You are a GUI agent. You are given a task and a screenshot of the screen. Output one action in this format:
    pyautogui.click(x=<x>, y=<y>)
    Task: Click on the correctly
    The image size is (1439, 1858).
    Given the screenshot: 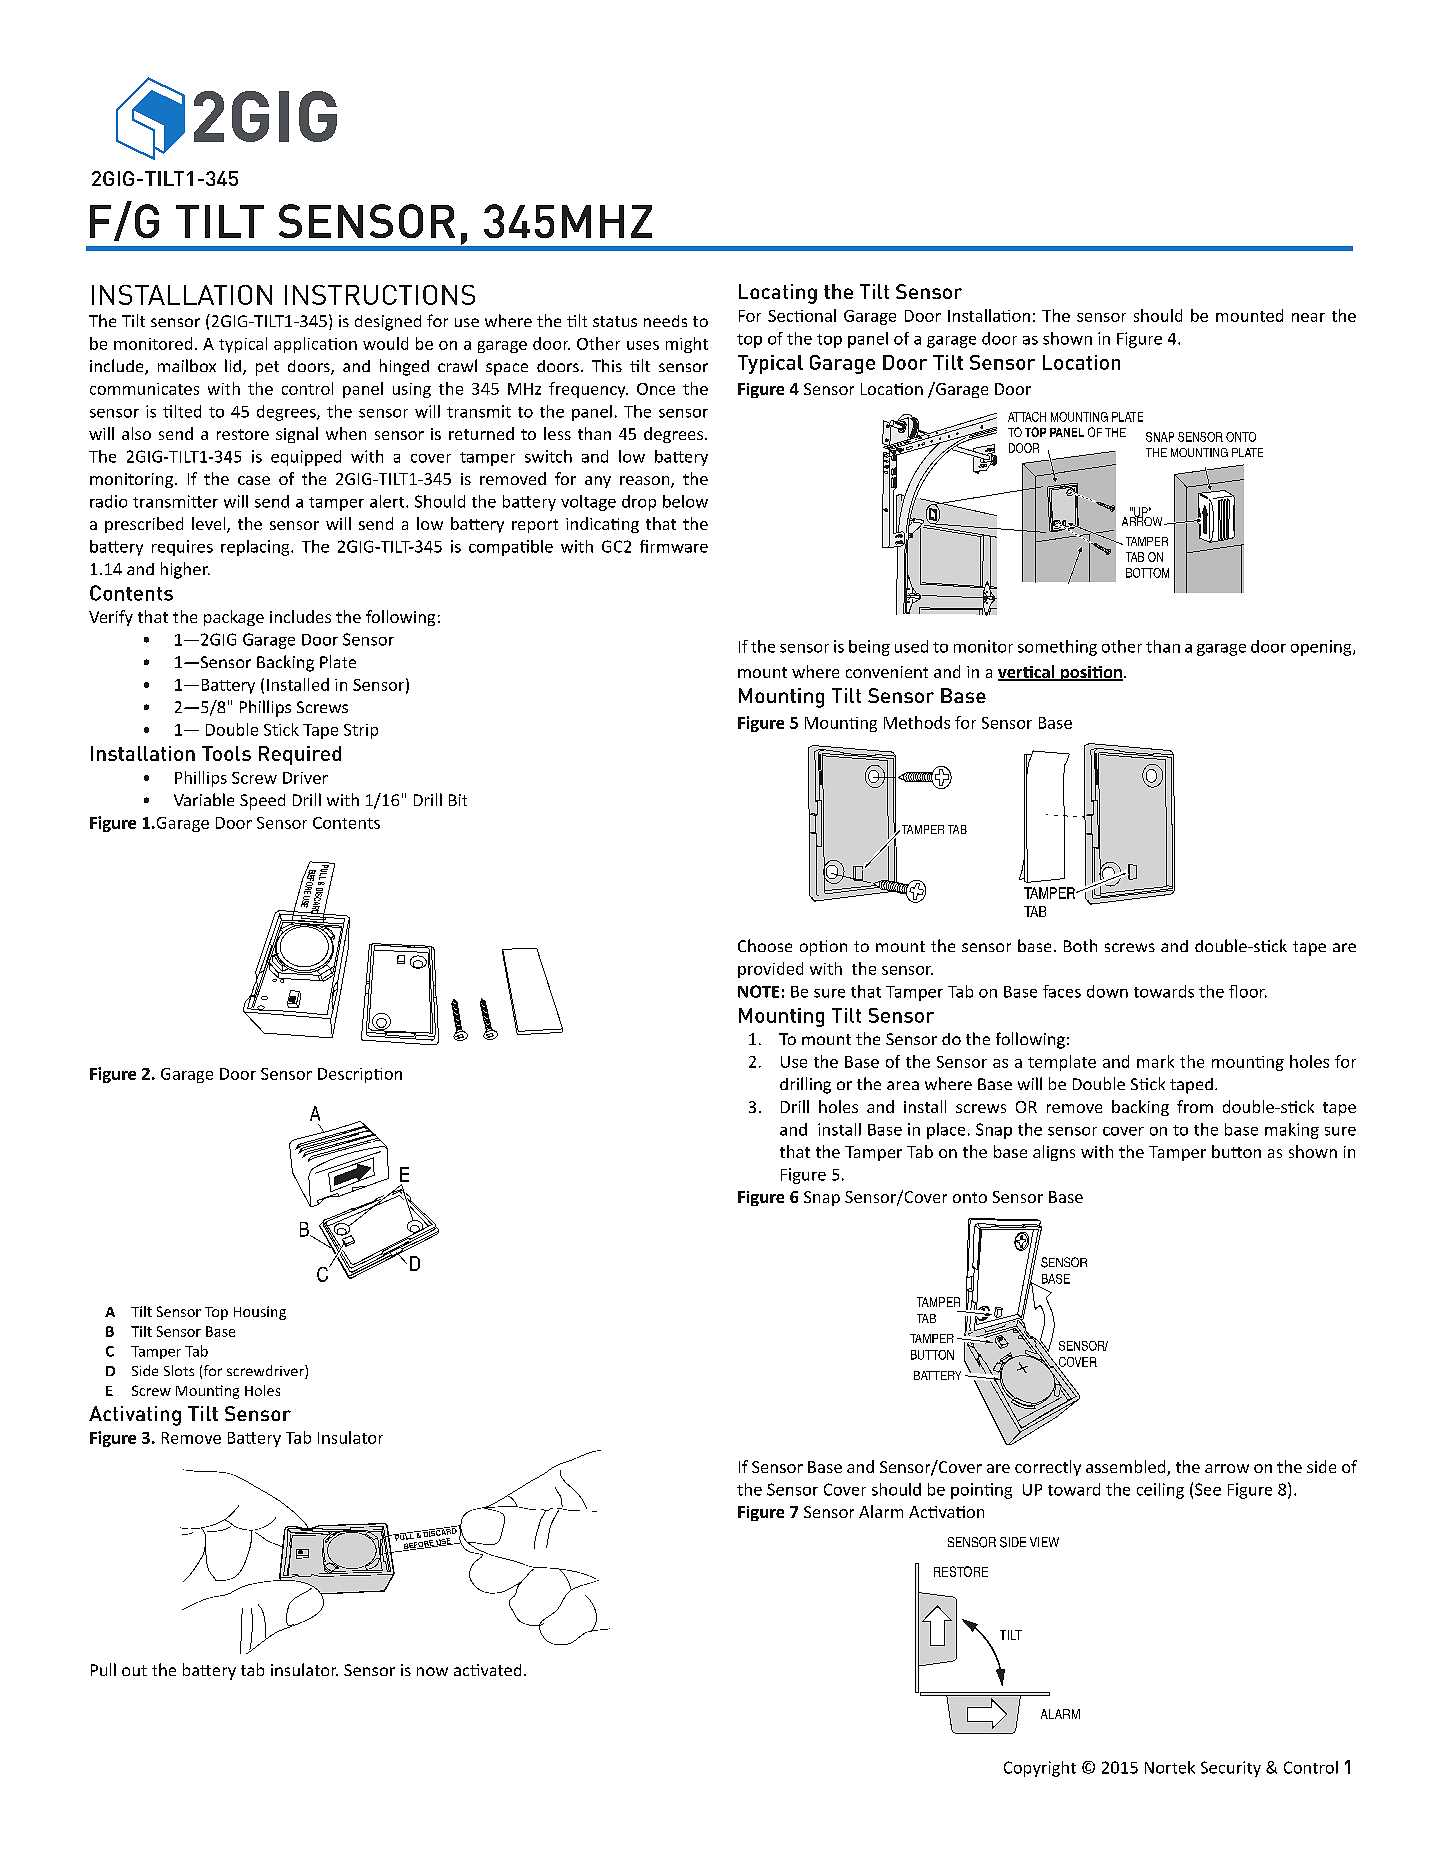 What is the action you would take?
    pyautogui.click(x=1048, y=1468)
